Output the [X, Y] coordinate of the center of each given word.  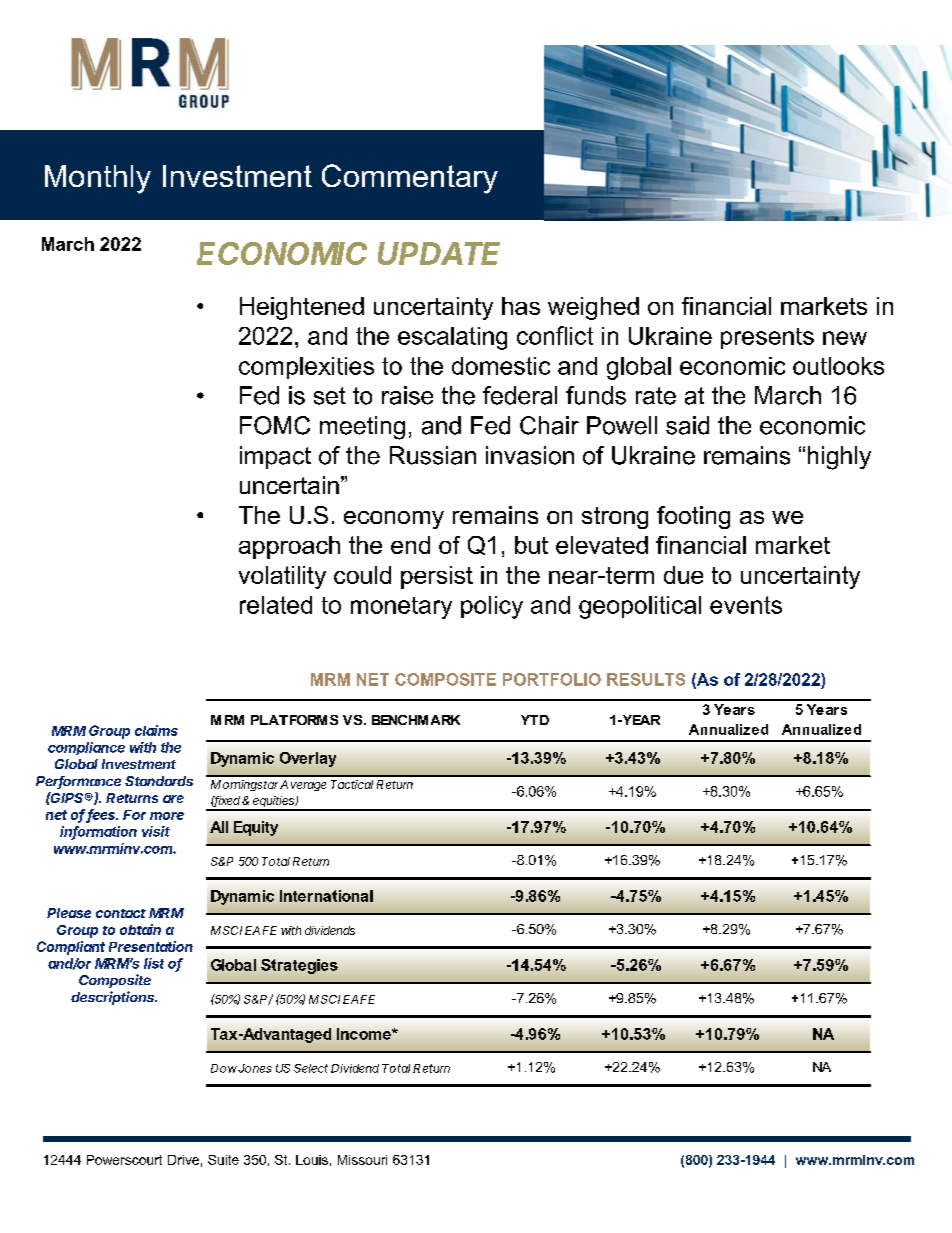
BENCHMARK [416, 720]
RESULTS [646, 679]
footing [693, 517]
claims [156, 730]
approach [289, 547]
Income [365, 1034]
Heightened [302, 308]
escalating [452, 338]
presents [767, 338]
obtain [140, 929]
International [326, 896]
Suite [223, 1160]
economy [394, 520]
